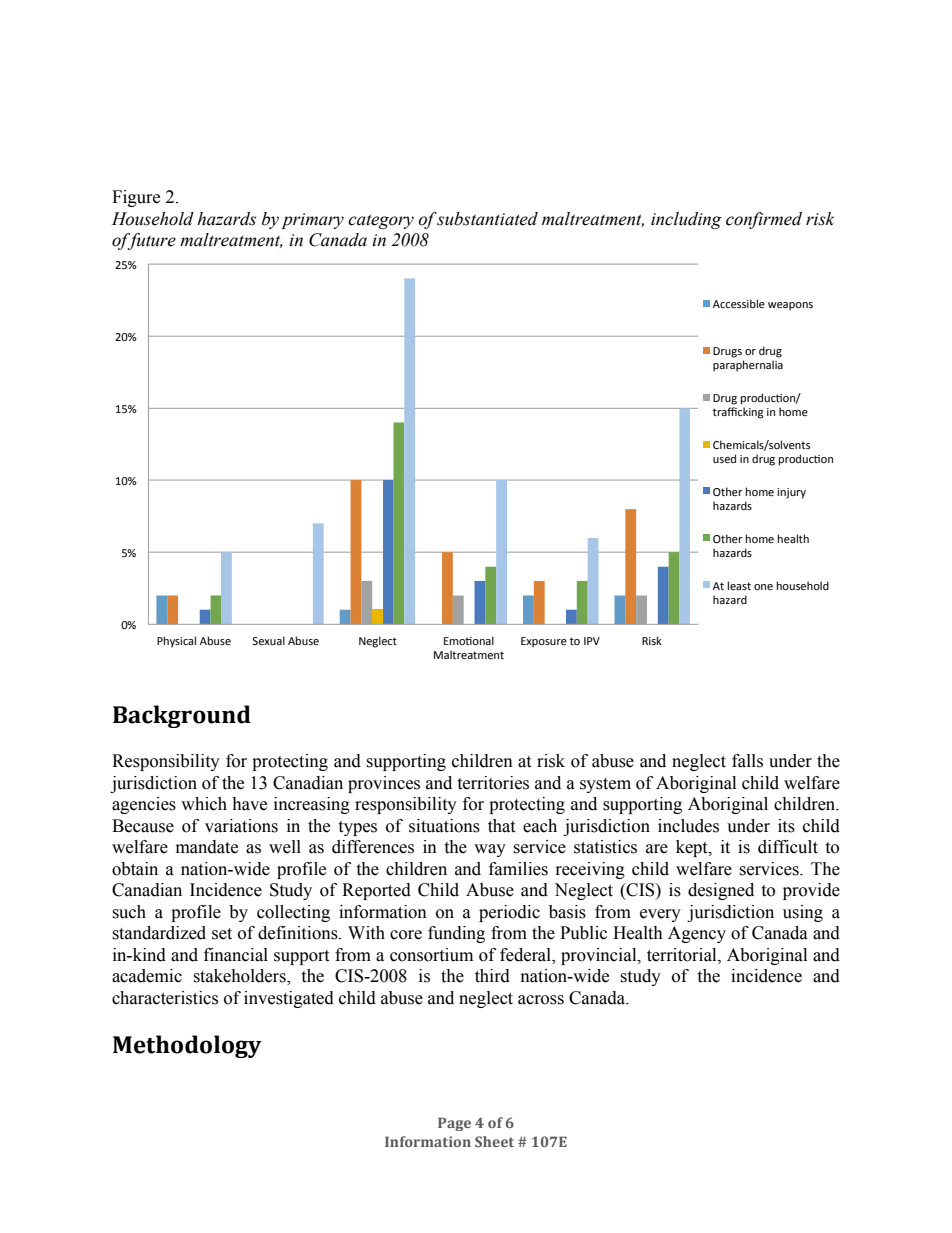  I want to click on third, so click(492, 976).
